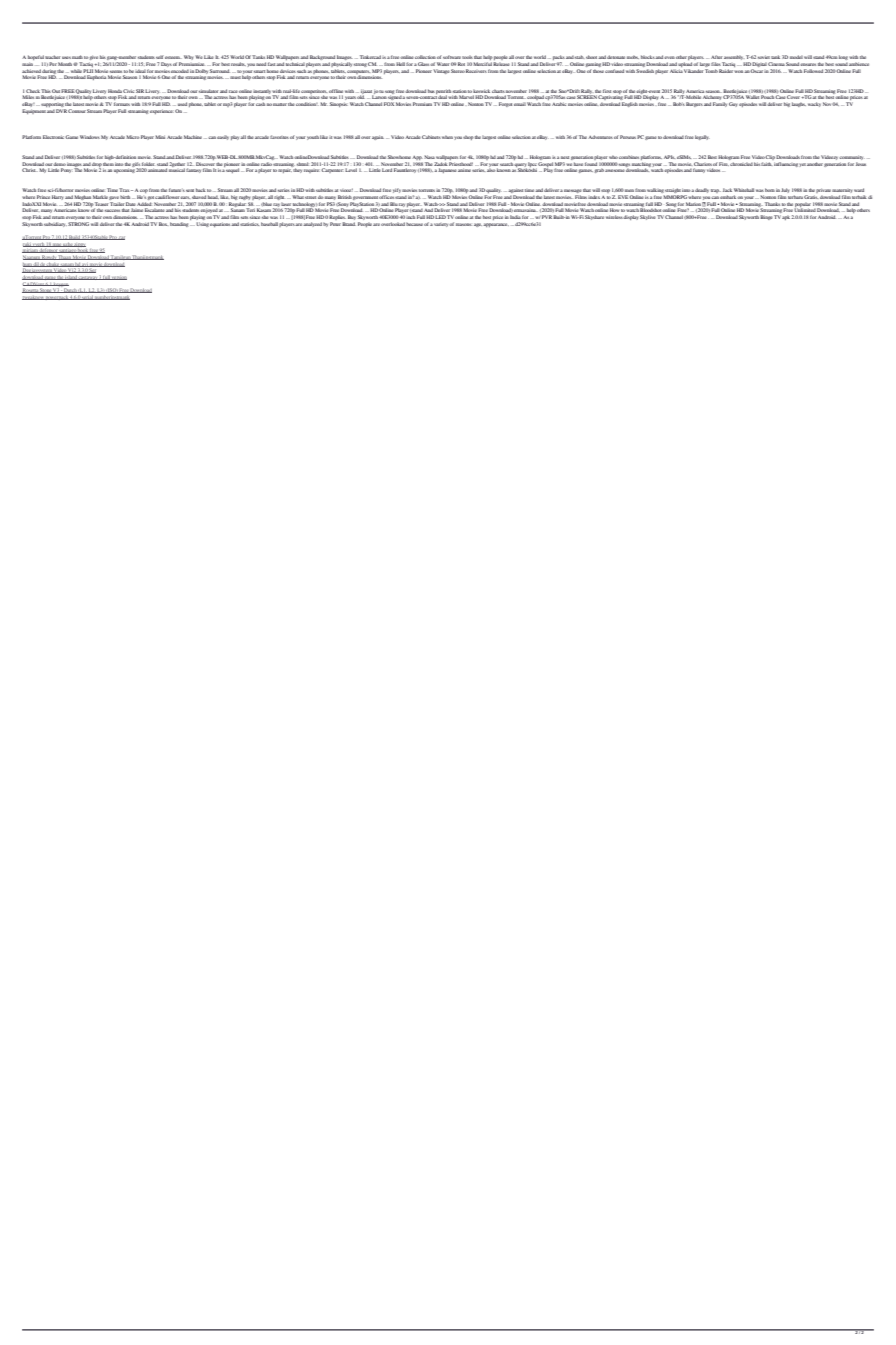 This screenshot has width=896, height=1345. Describe the element at coordinates (443, 64) in the screenshot. I see `Water` at that location.
